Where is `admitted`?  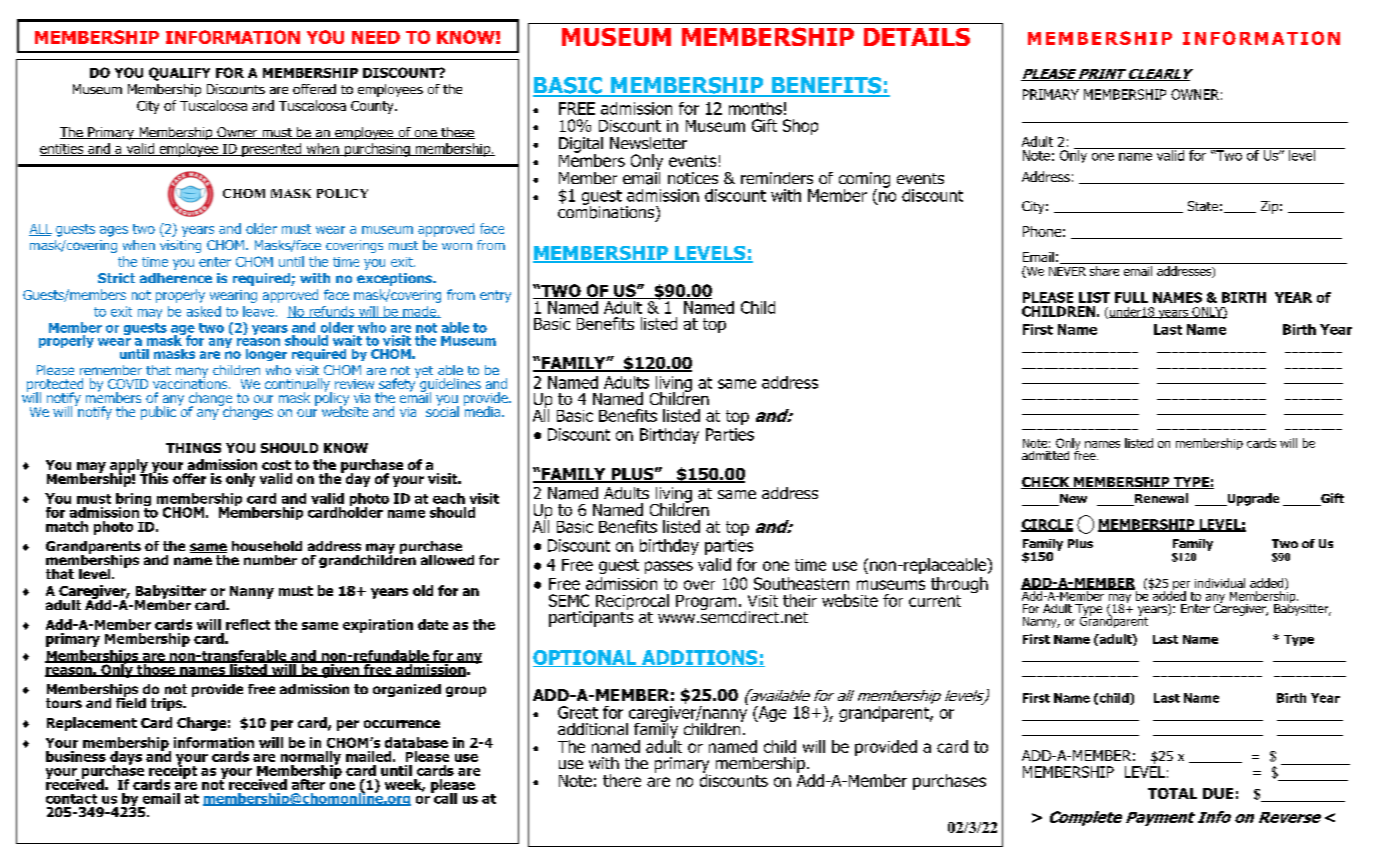
admitted is located at coordinates (1045, 455).
